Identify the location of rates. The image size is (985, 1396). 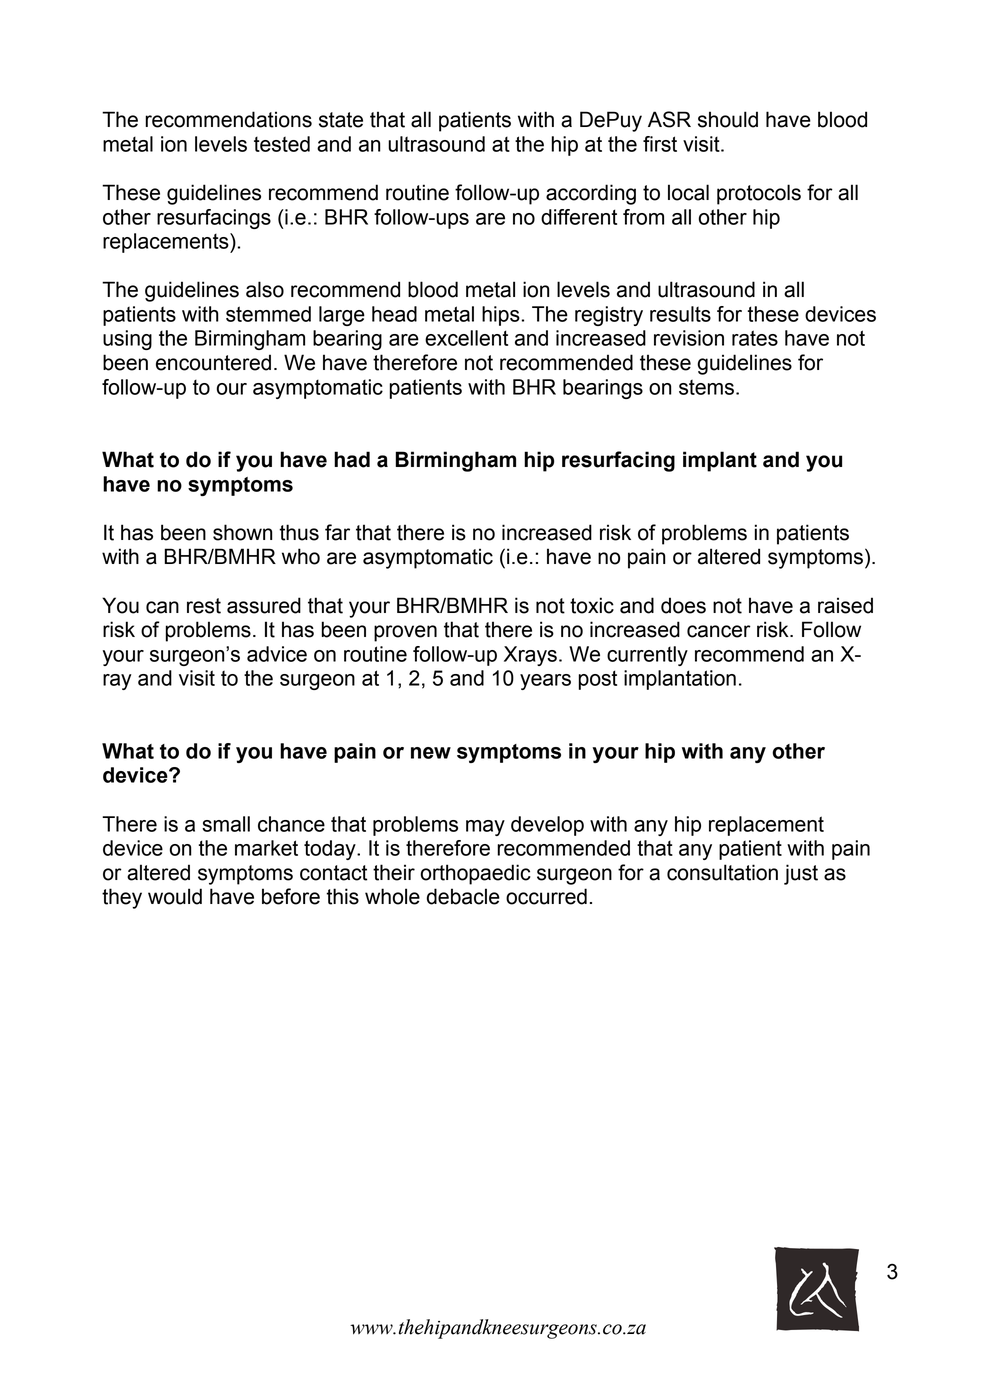
(755, 338).
